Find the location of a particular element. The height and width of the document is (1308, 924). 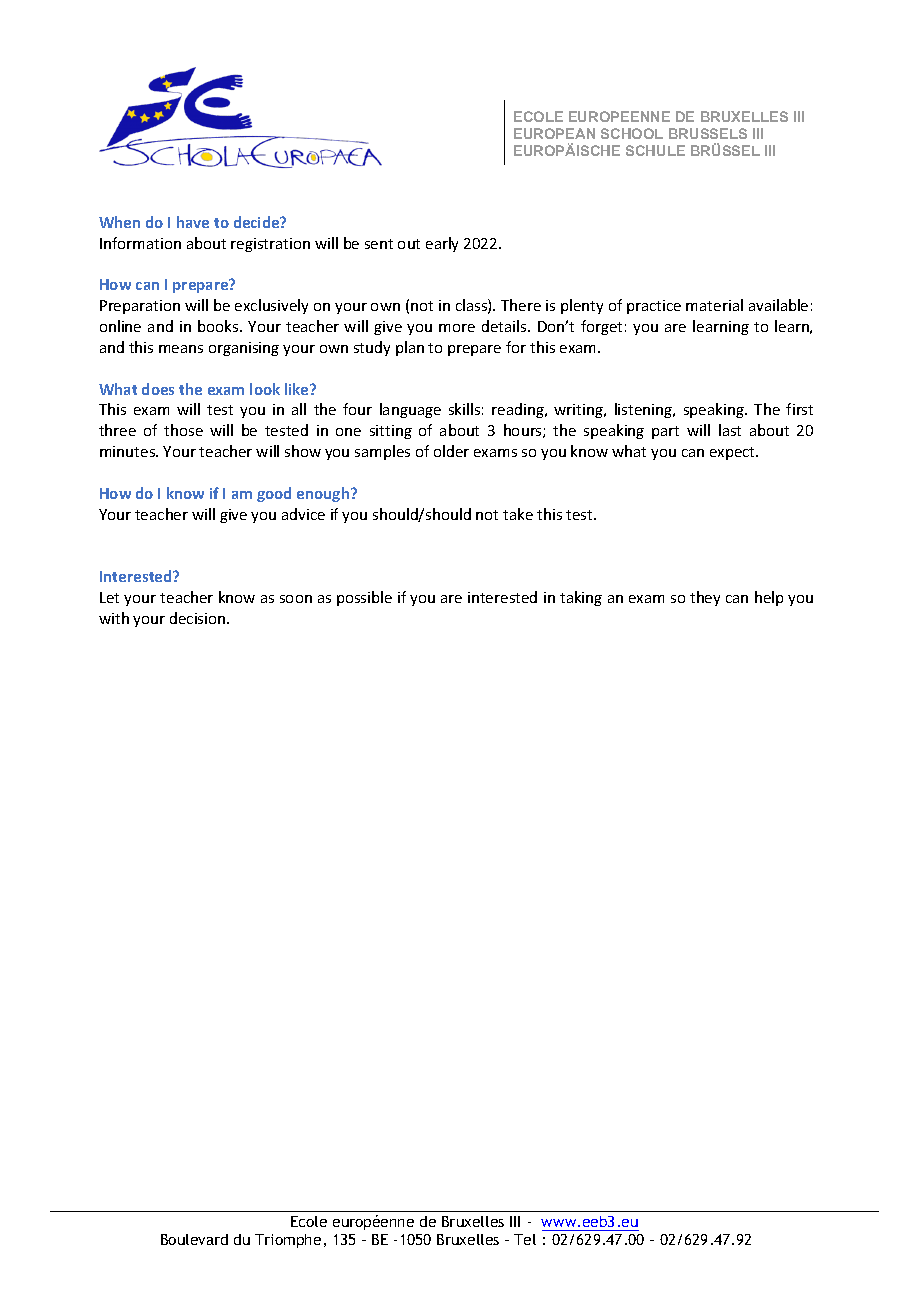

they is located at coordinates (705, 598).
